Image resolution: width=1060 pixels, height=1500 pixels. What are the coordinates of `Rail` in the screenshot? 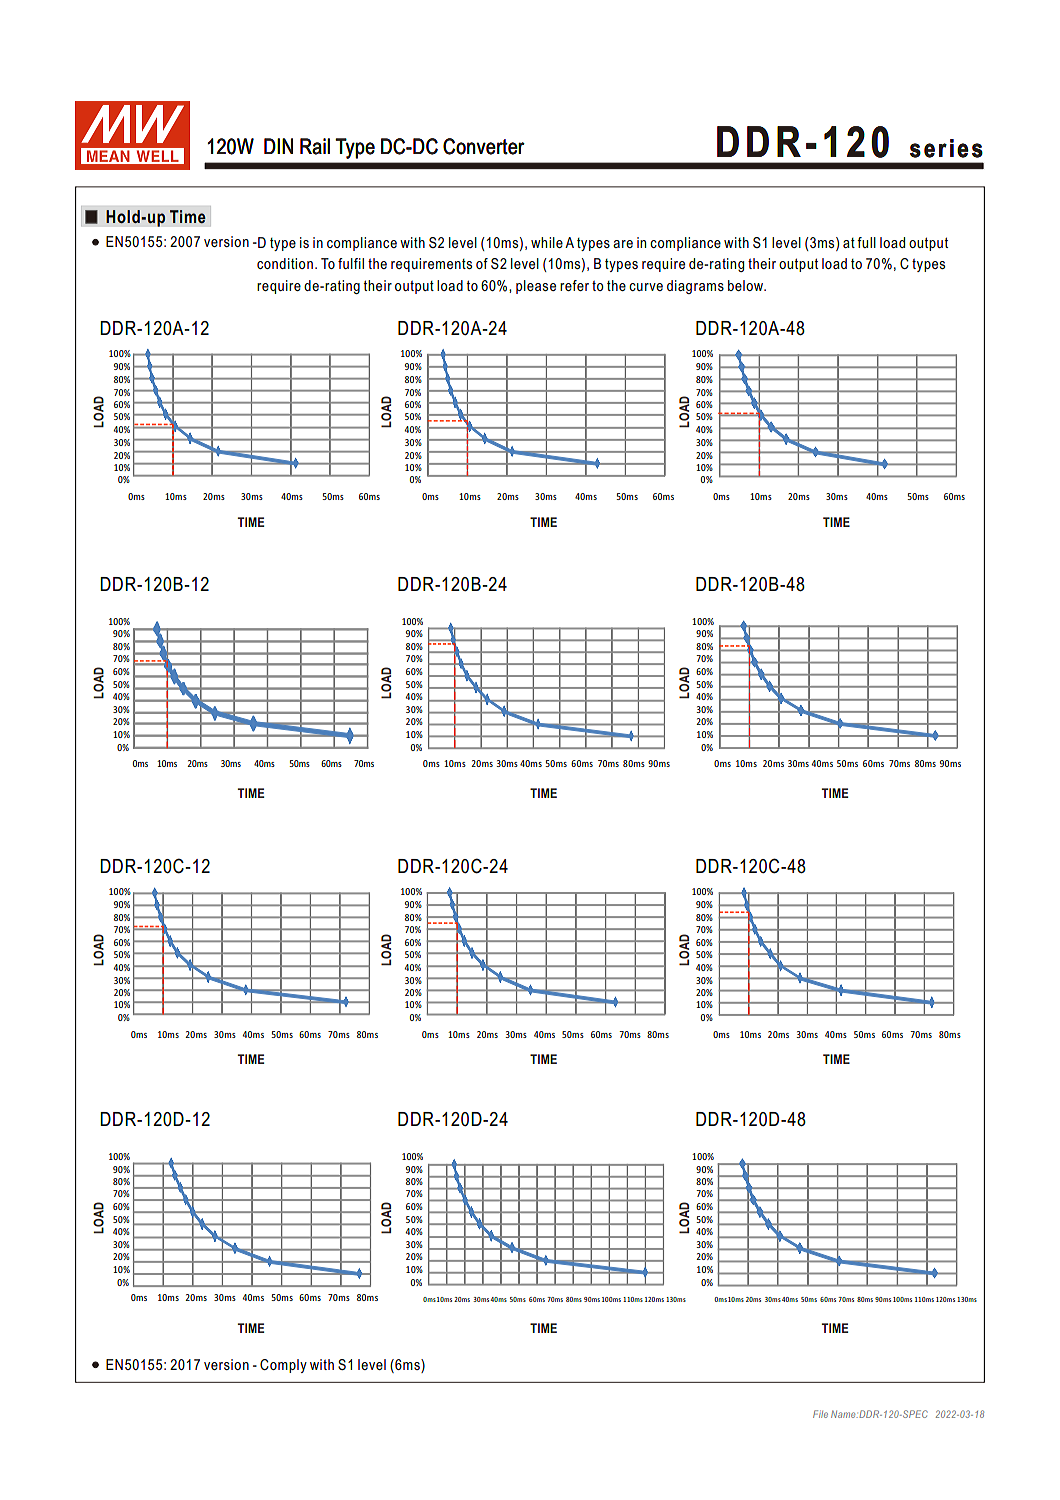 It's located at (315, 146).
